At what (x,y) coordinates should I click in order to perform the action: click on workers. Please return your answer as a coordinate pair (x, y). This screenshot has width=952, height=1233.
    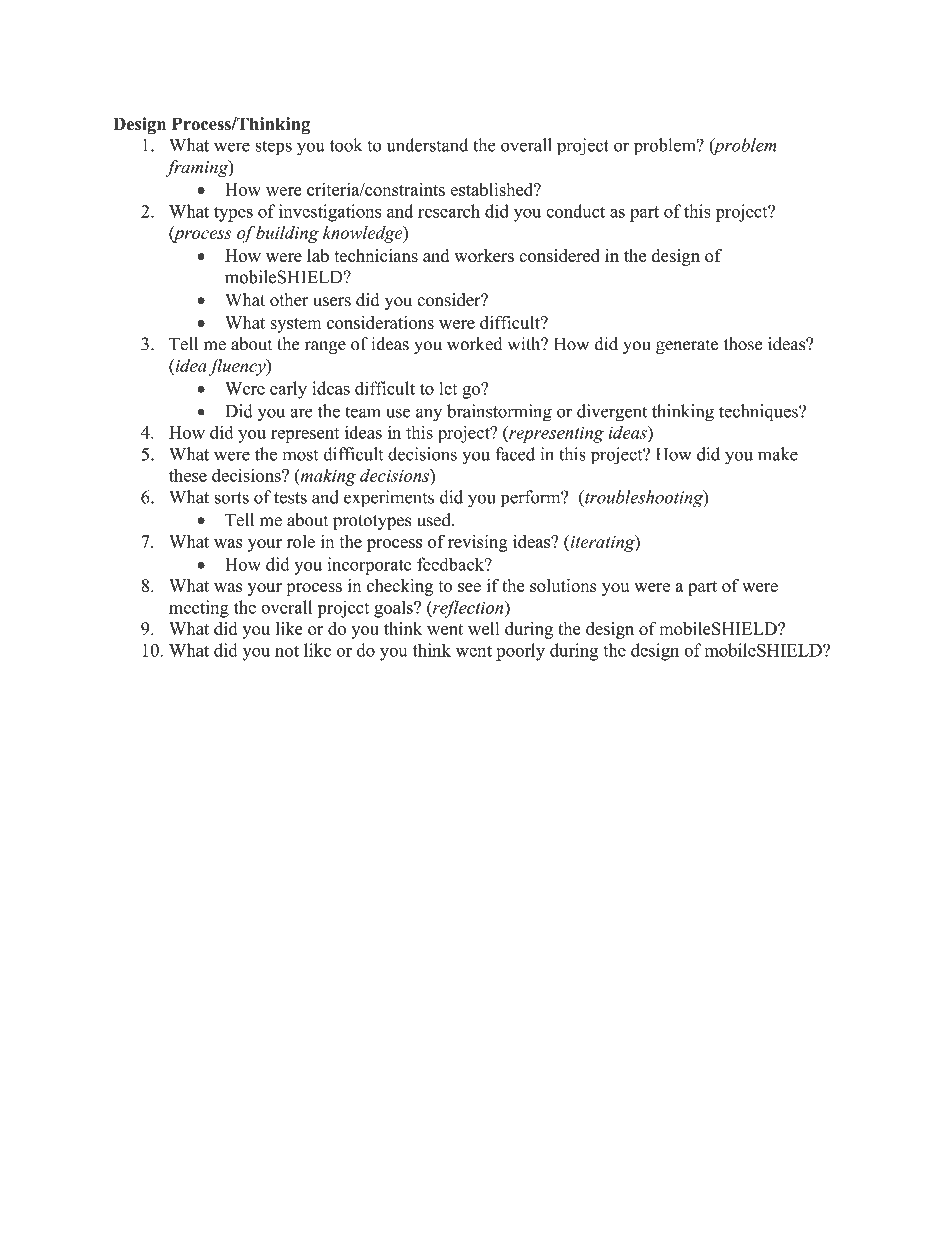
    Looking at the image, I should click on (484, 255).
